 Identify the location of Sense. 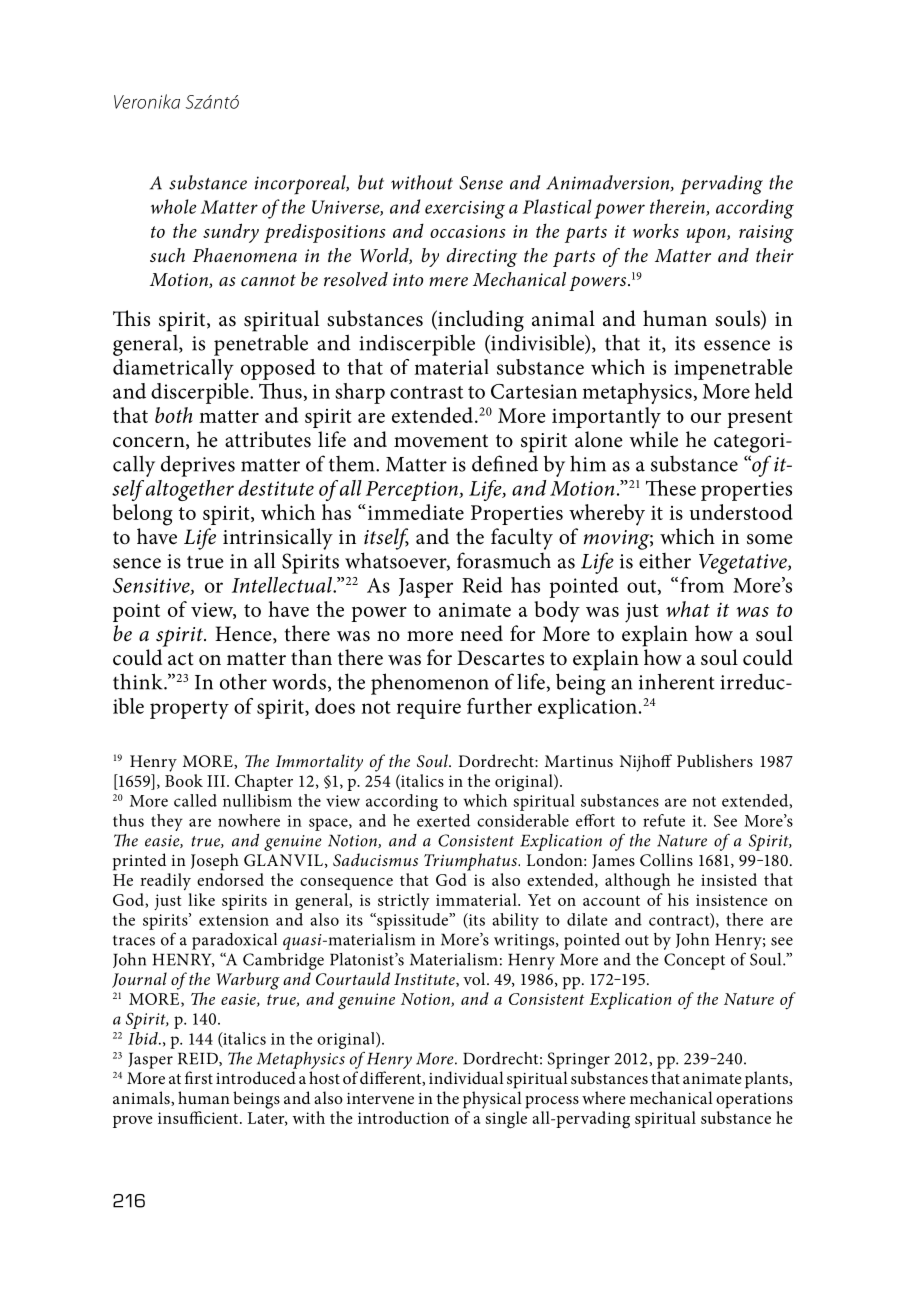
(481, 183).
